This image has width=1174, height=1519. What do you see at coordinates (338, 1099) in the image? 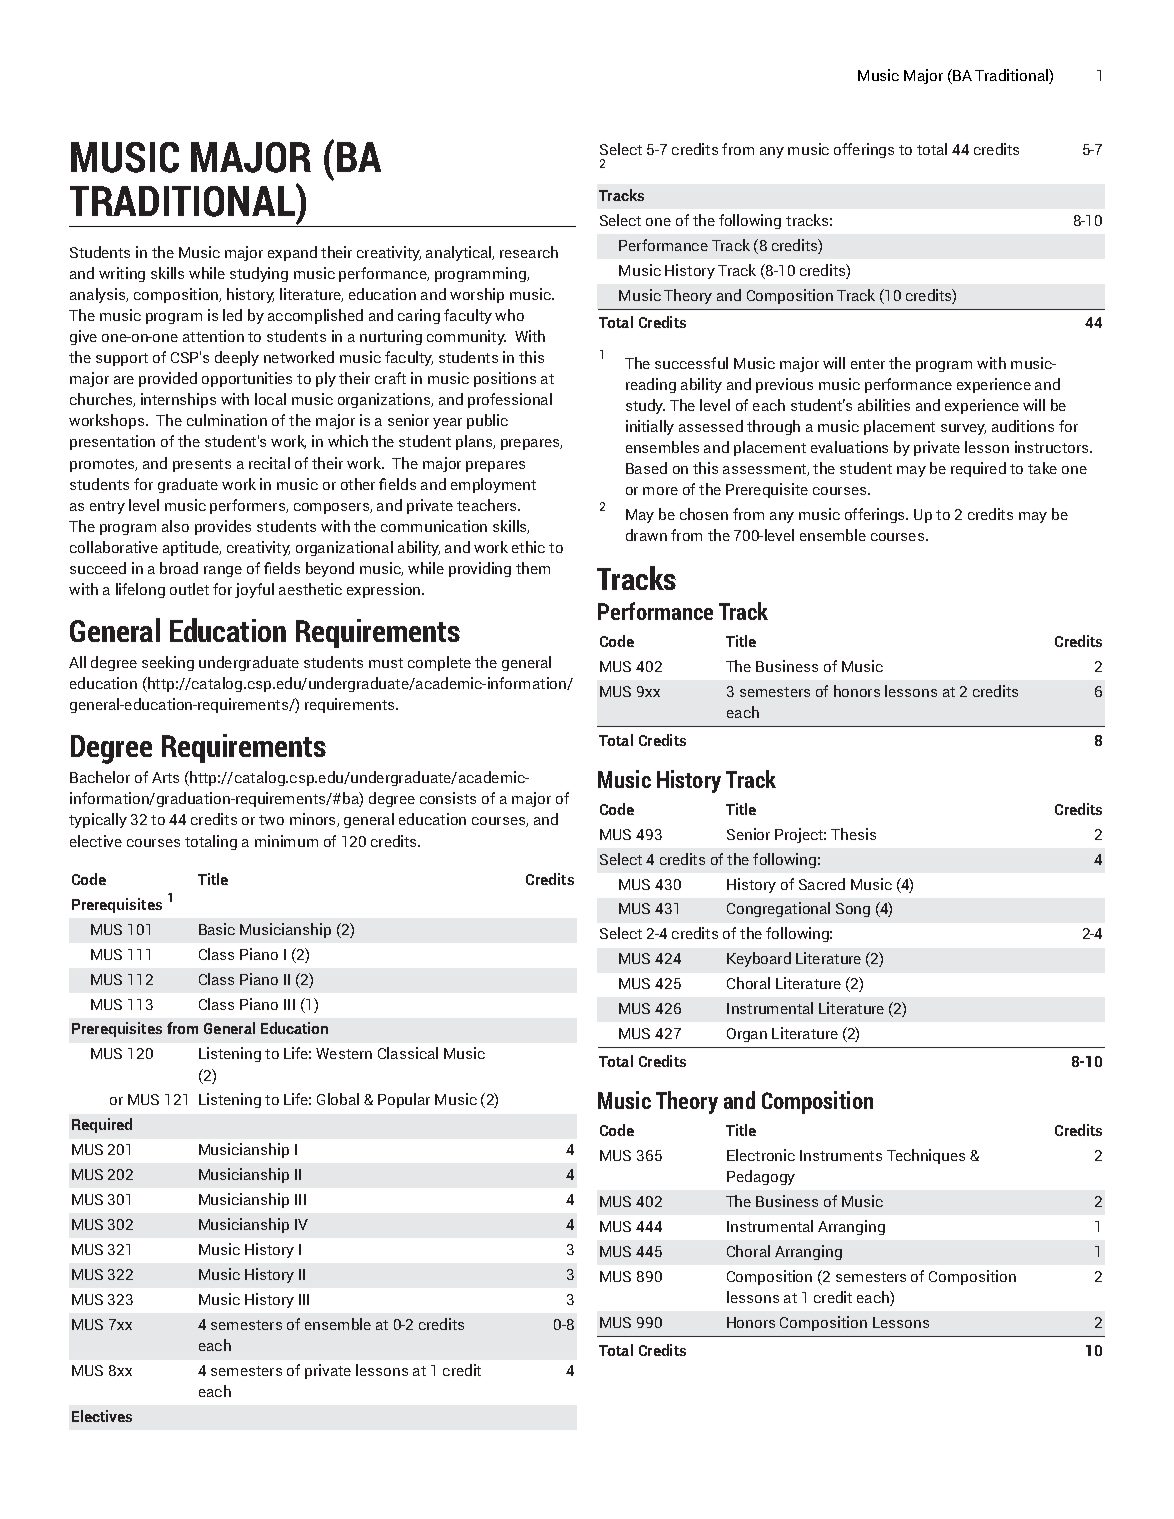
I see `Global` at bounding box center [338, 1099].
